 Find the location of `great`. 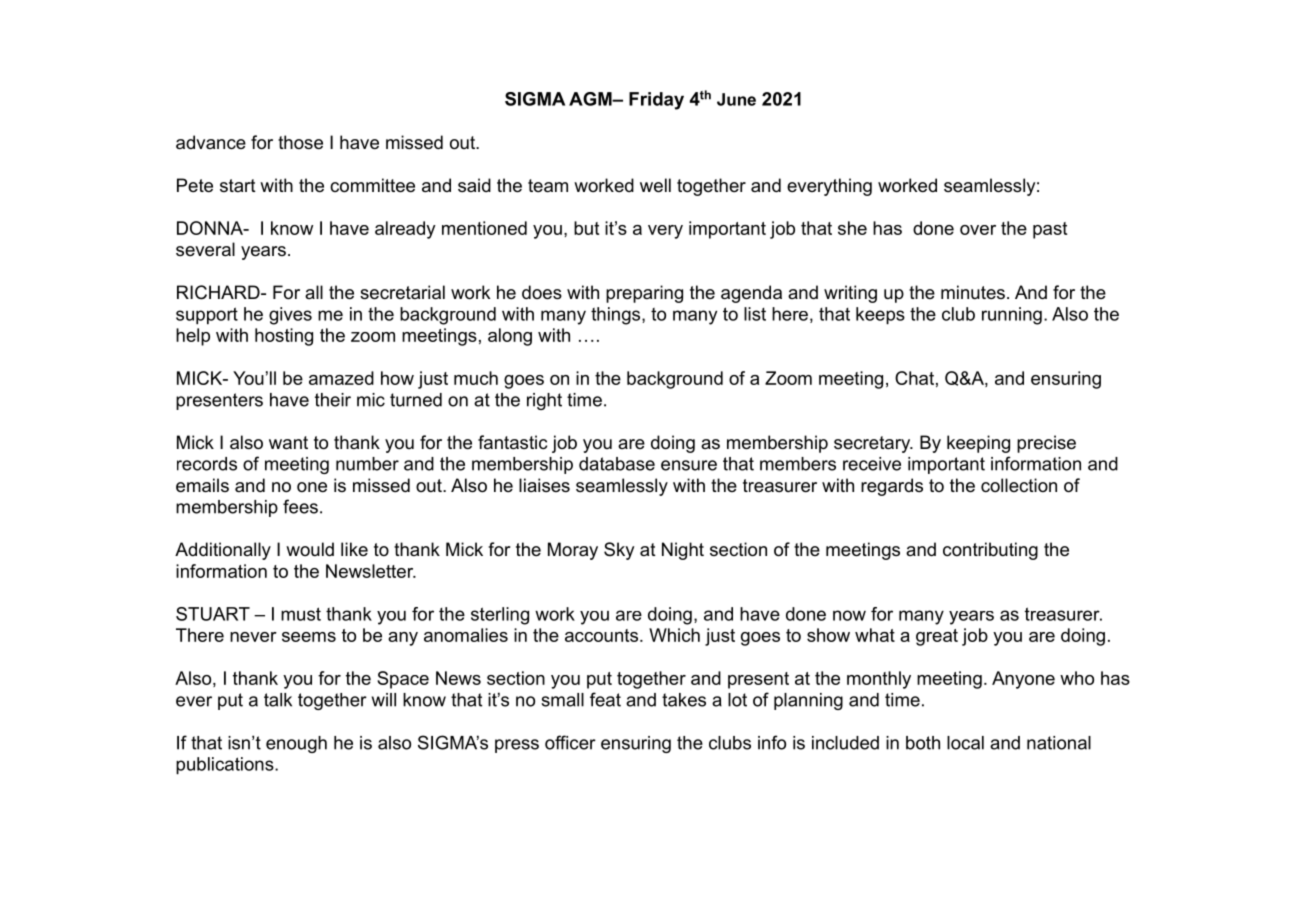

great is located at coordinates (937, 637).
